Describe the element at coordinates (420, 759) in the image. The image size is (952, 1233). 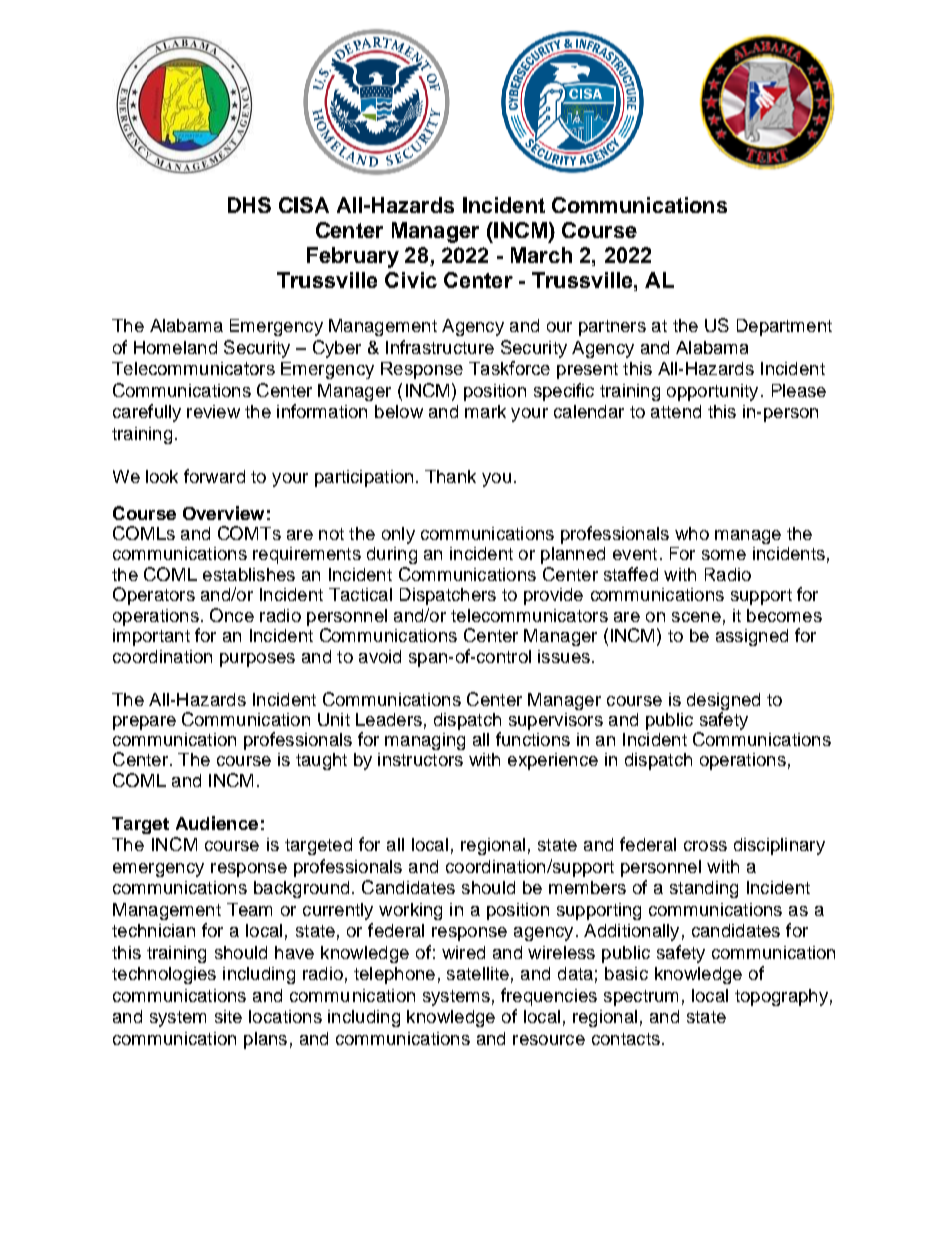
I see `instructors` at that location.
